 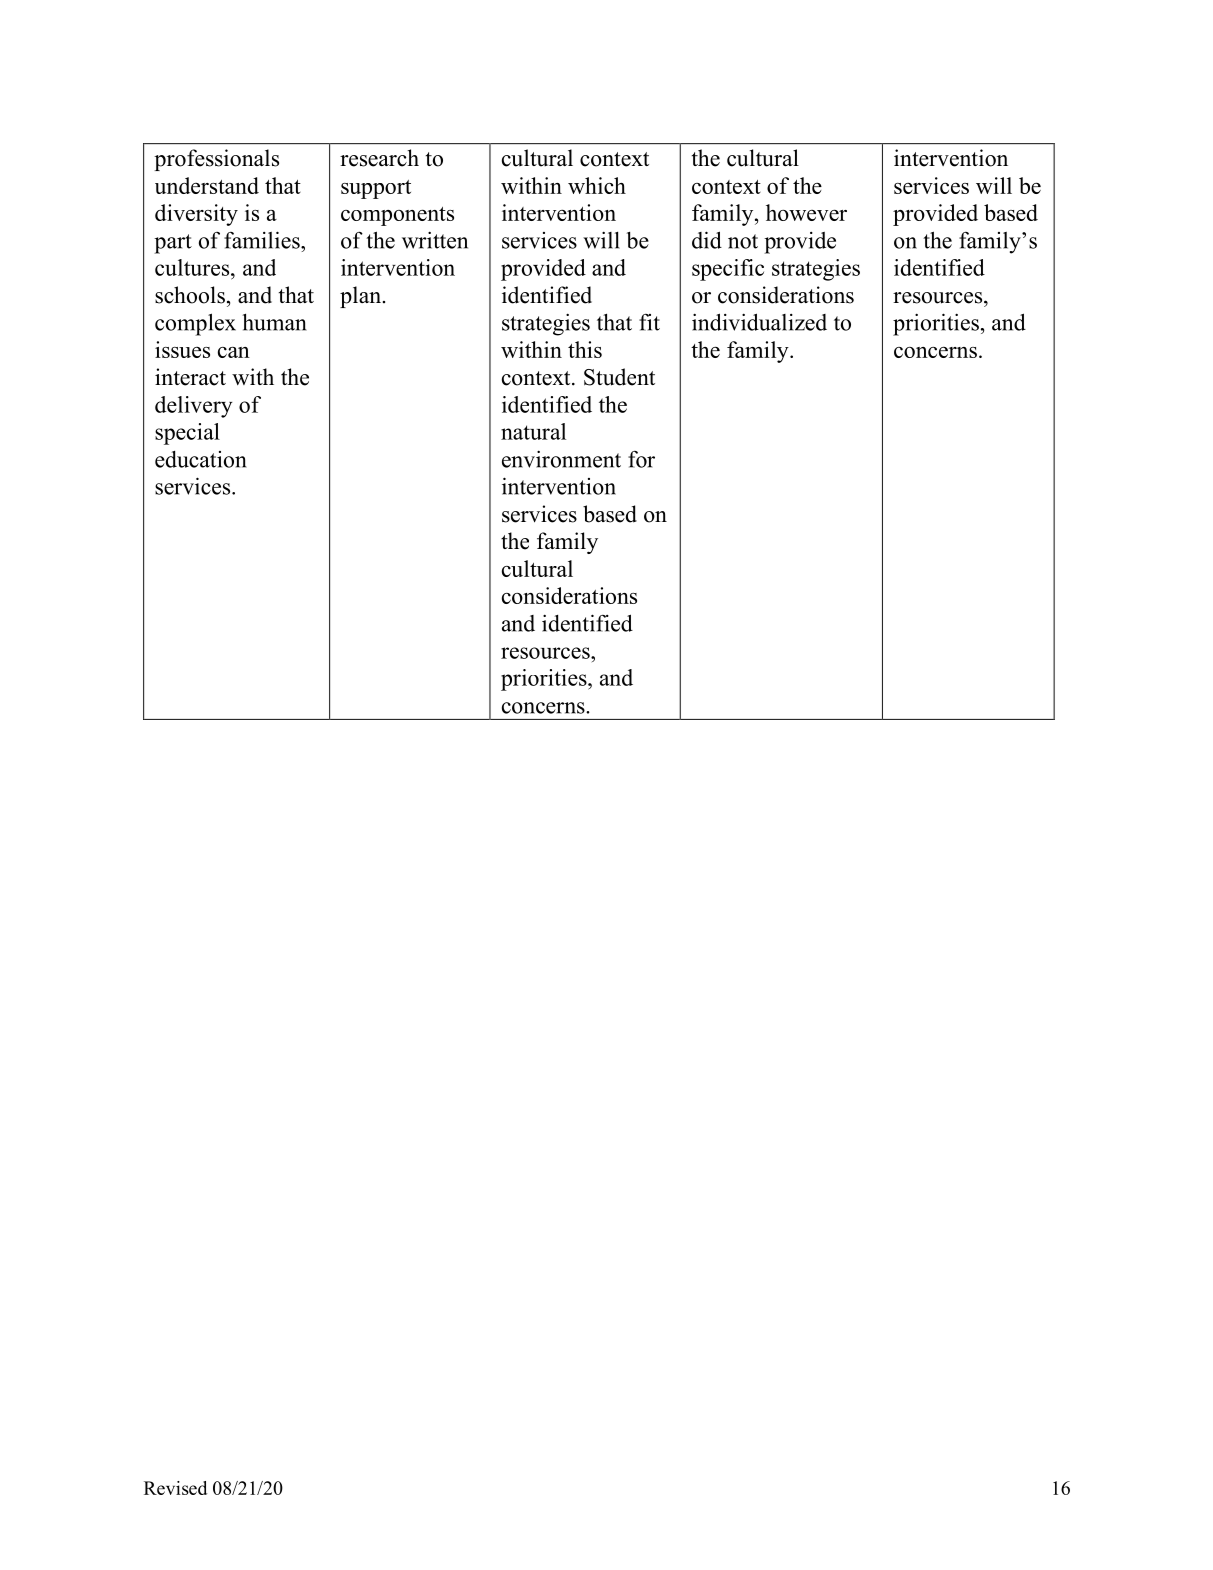 I want to click on interact, so click(x=190, y=377).
